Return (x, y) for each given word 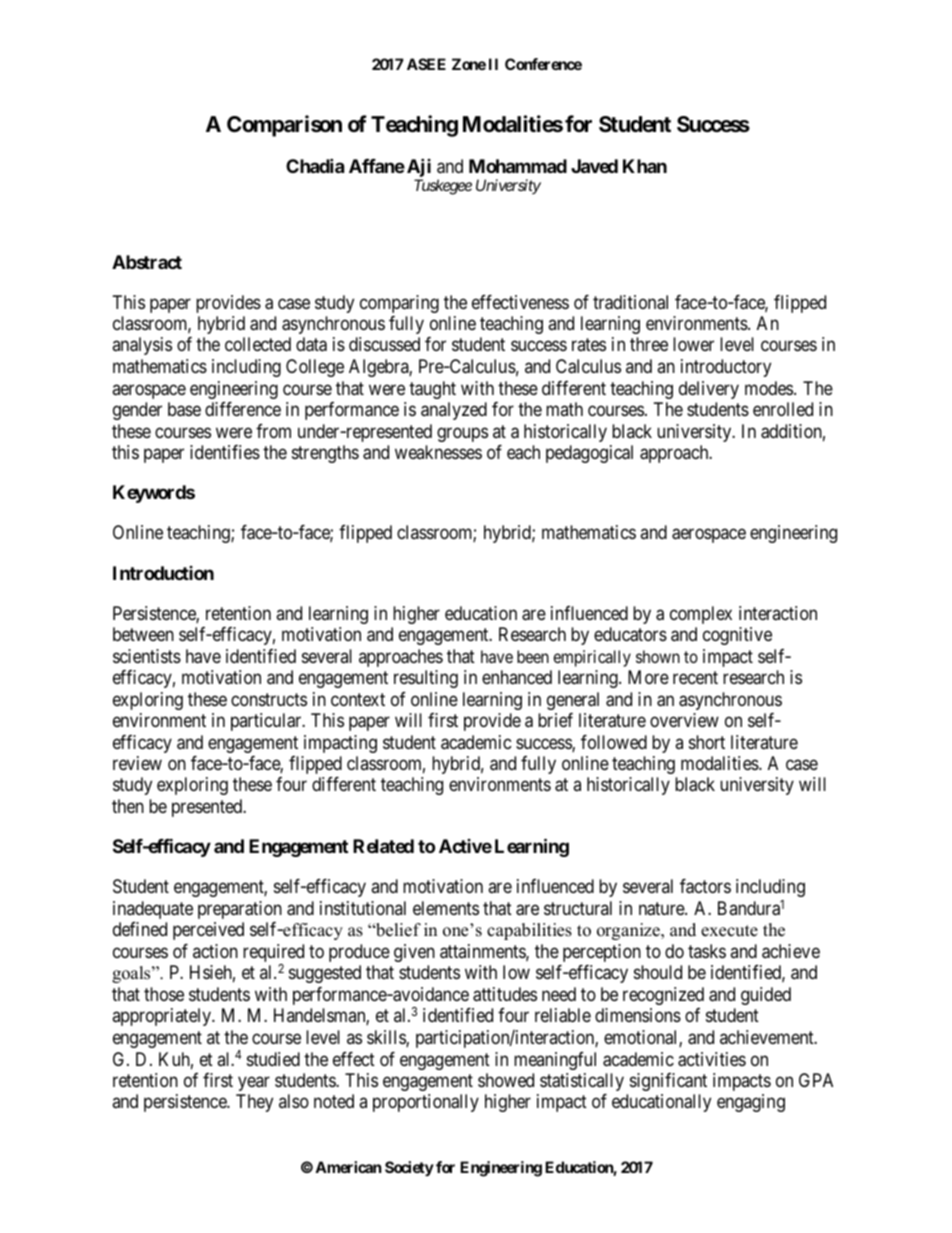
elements (446, 908)
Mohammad (518, 166)
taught (432, 390)
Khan (645, 166)
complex (701, 615)
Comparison (284, 126)
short (707, 742)
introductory (726, 368)
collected (258, 344)
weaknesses (438, 452)
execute (729, 931)
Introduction (163, 573)
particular (267, 722)
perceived (208, 931)
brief (555, 720)
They (254, 1103)
